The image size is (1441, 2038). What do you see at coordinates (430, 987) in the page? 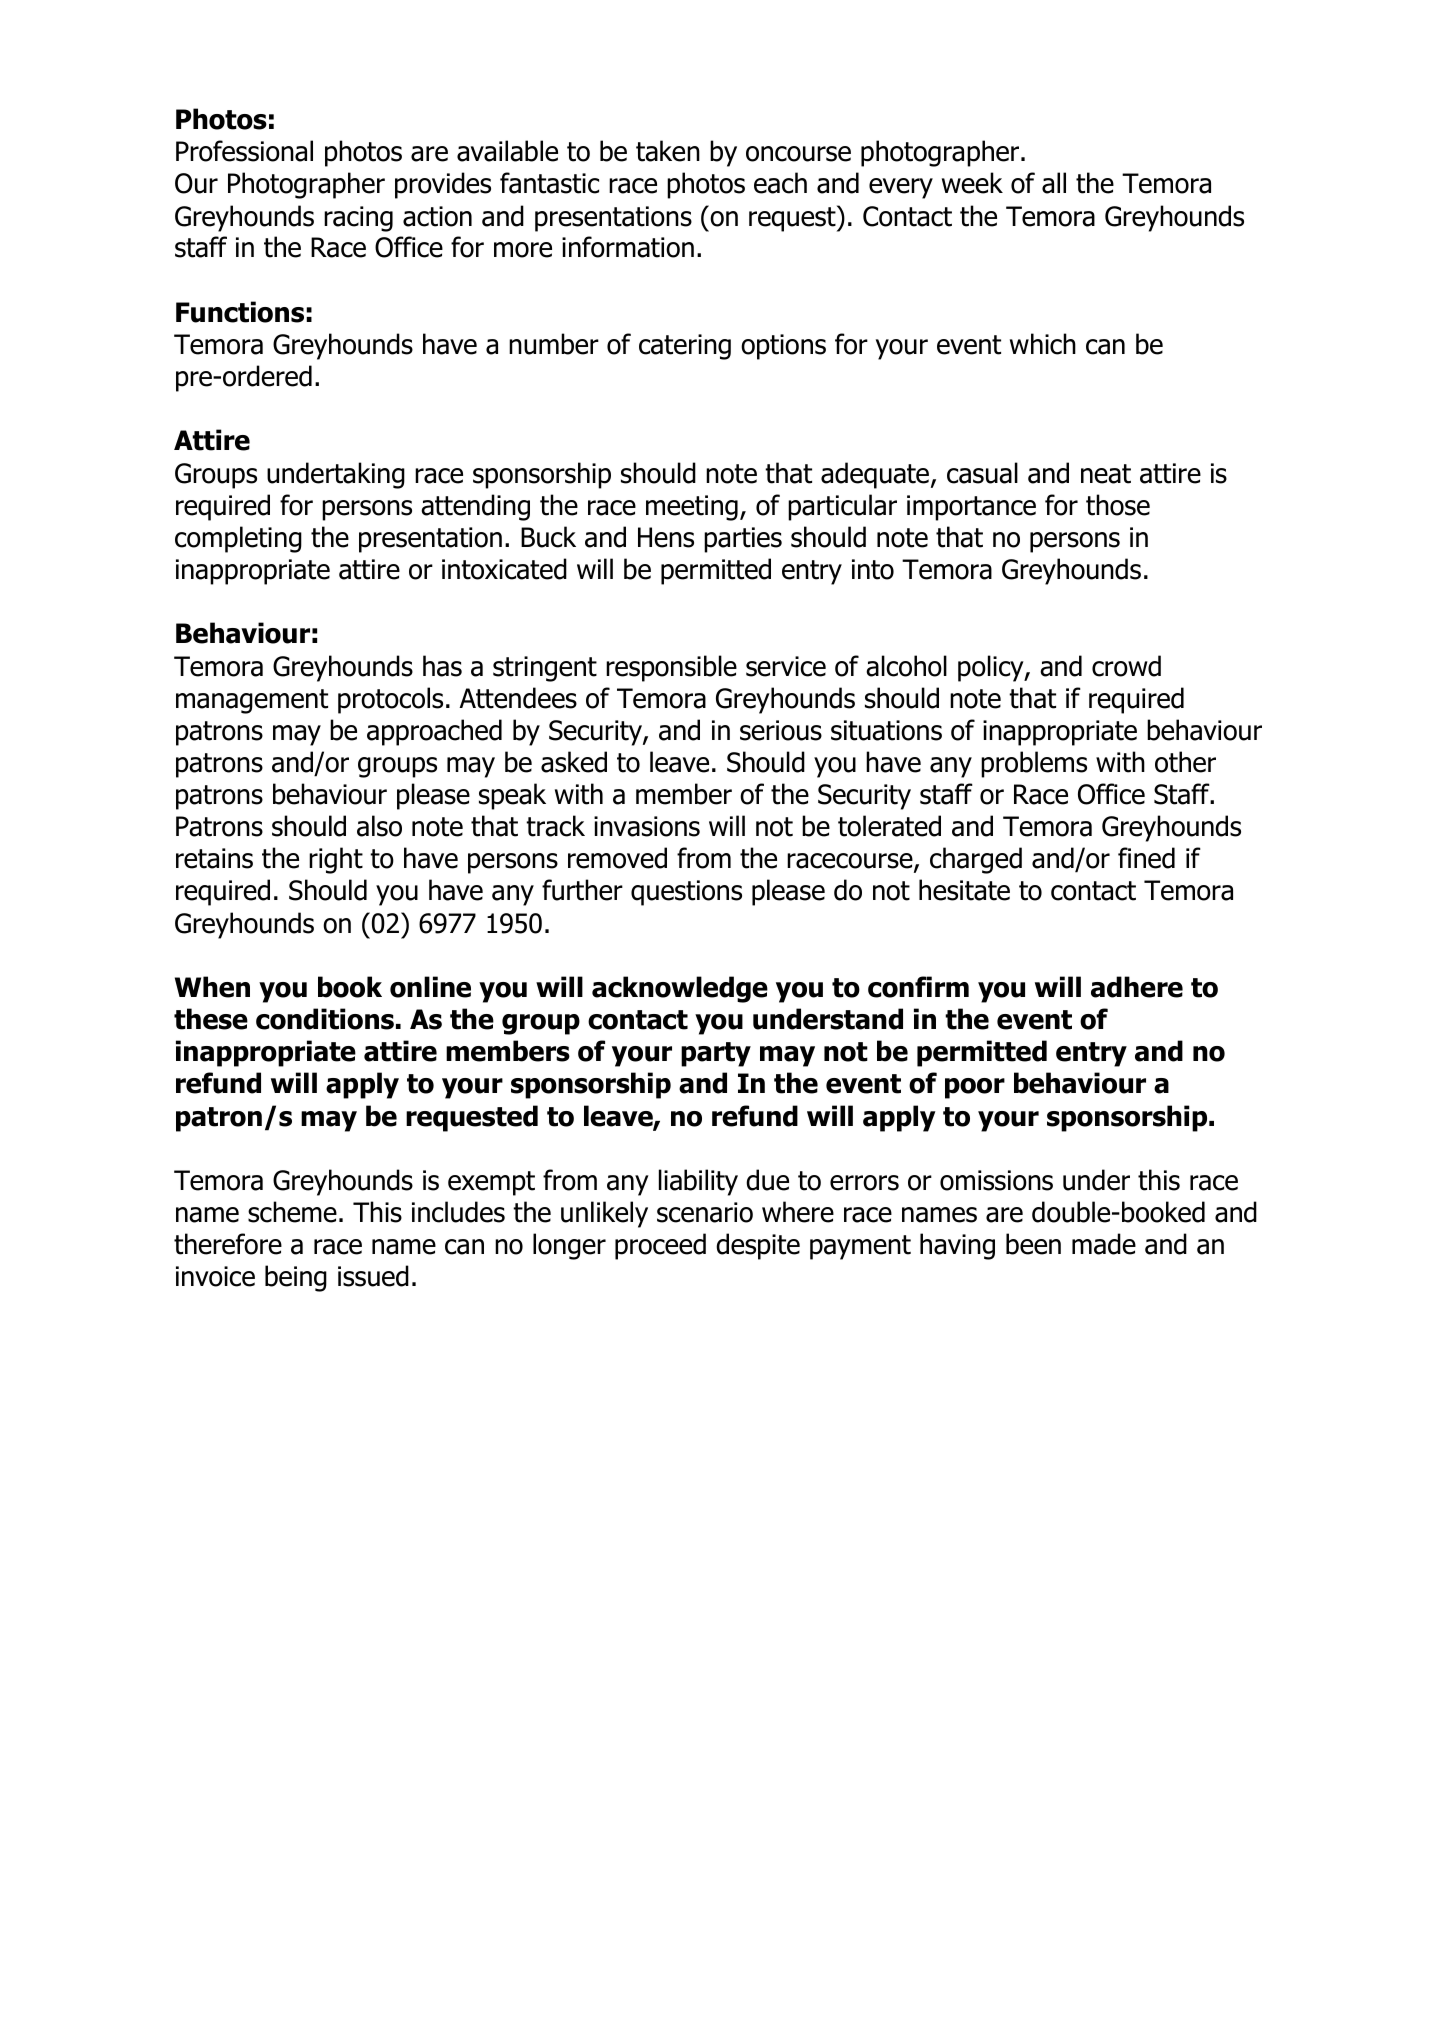
I see `online` at bounding box center [430, 987].
